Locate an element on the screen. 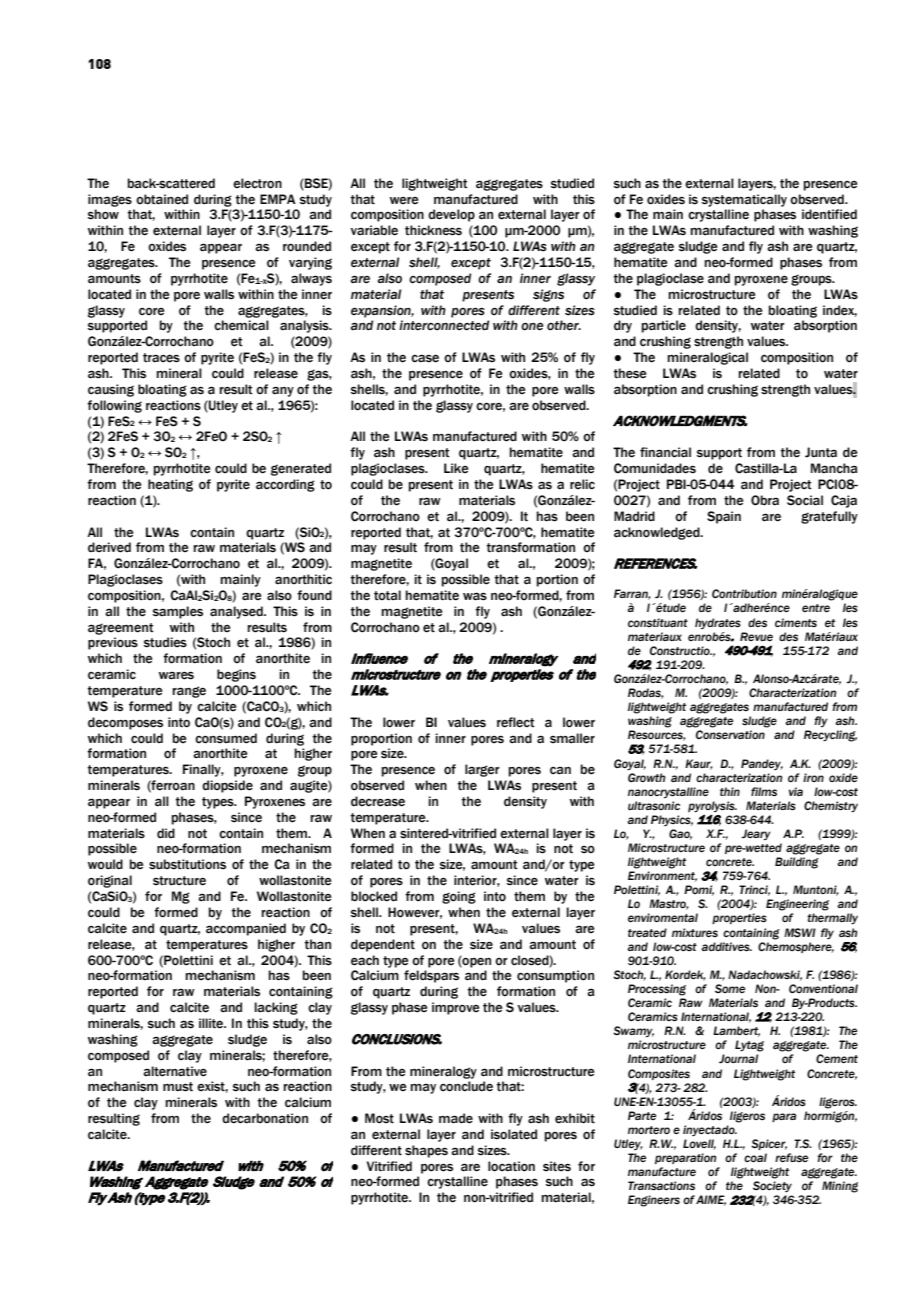  heating is located at coordinates (170, 485).
